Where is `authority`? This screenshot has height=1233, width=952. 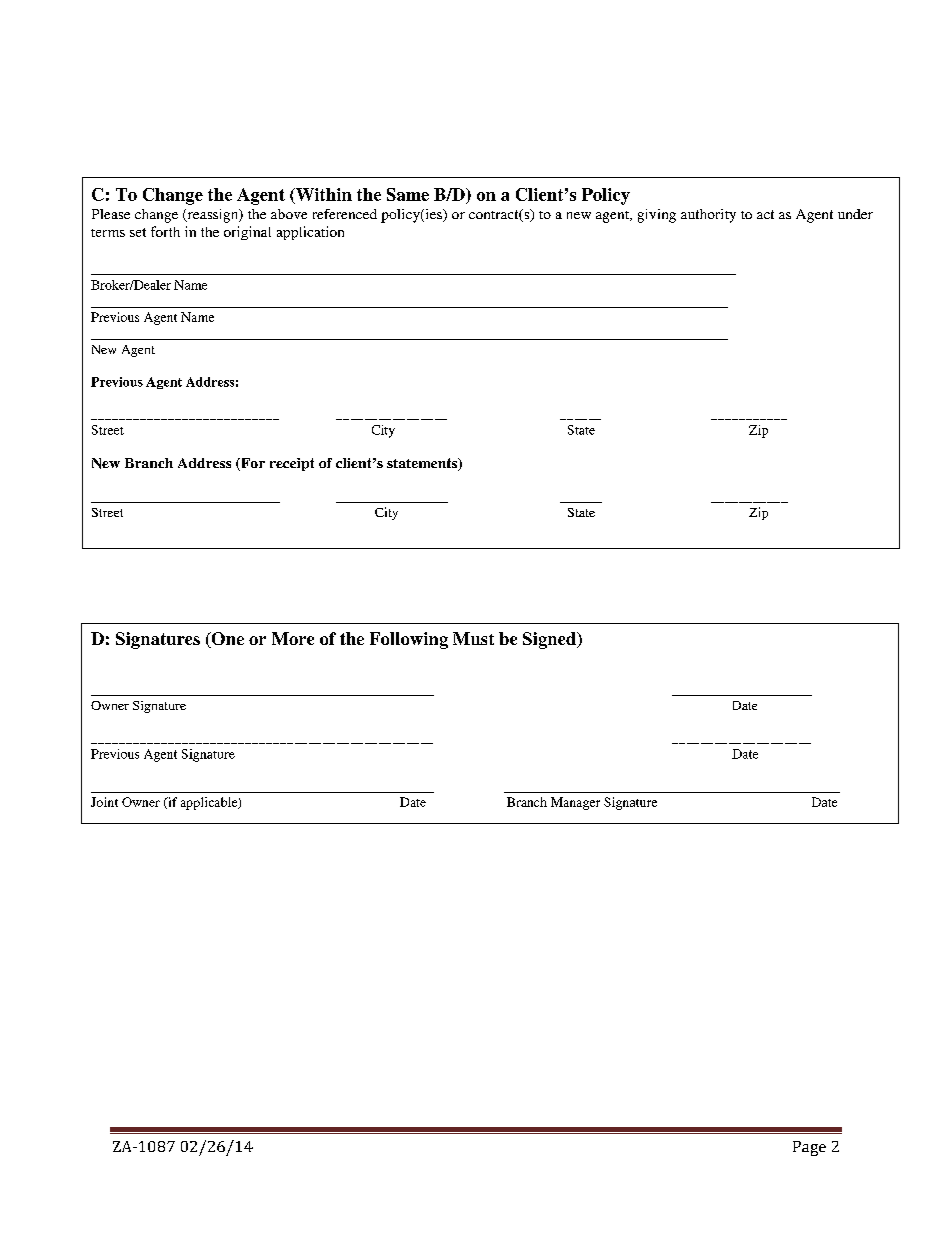 authority is located at coordinates (708, 216).
